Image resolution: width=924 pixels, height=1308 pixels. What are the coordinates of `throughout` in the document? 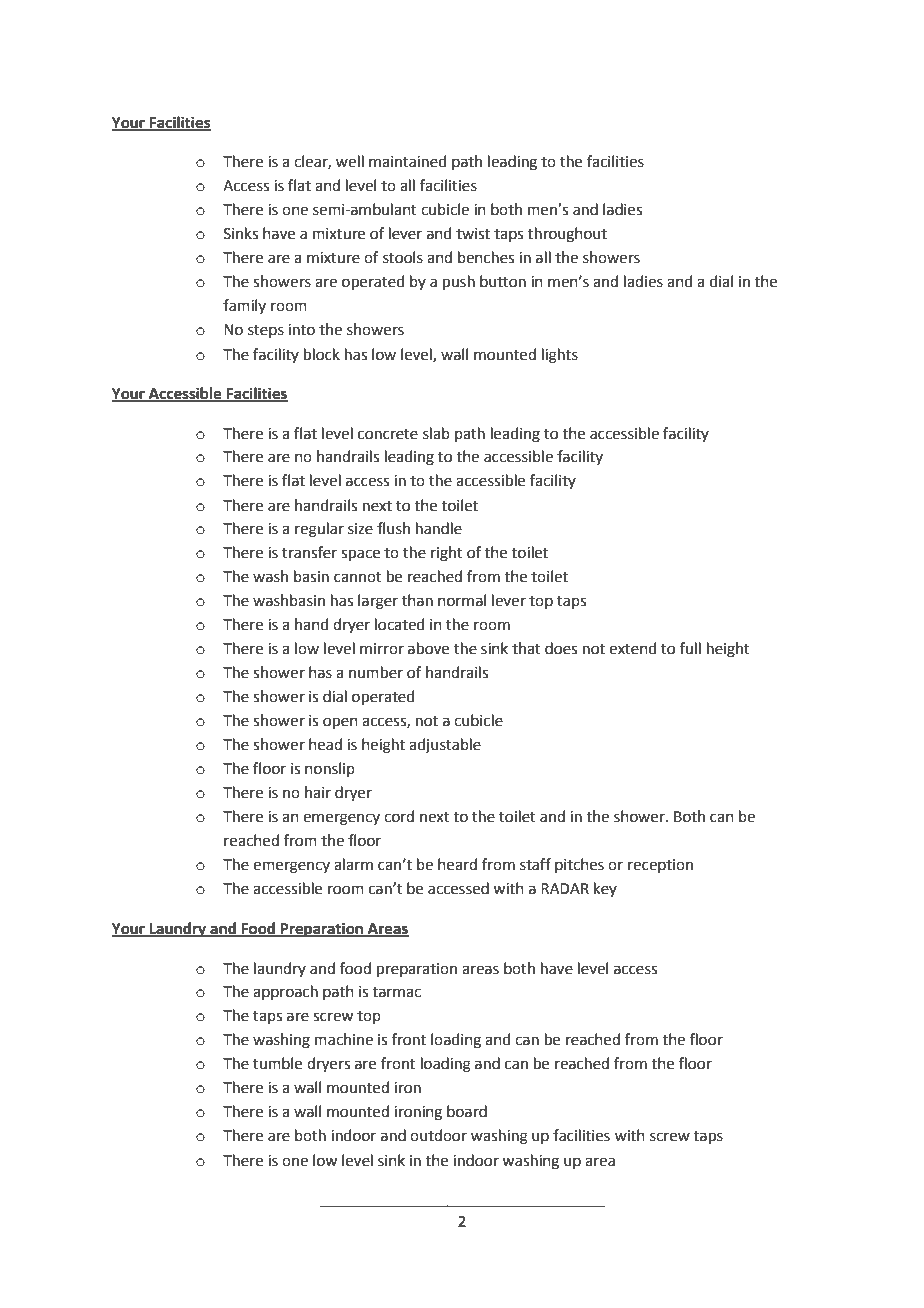 It's located at (567, 235).
